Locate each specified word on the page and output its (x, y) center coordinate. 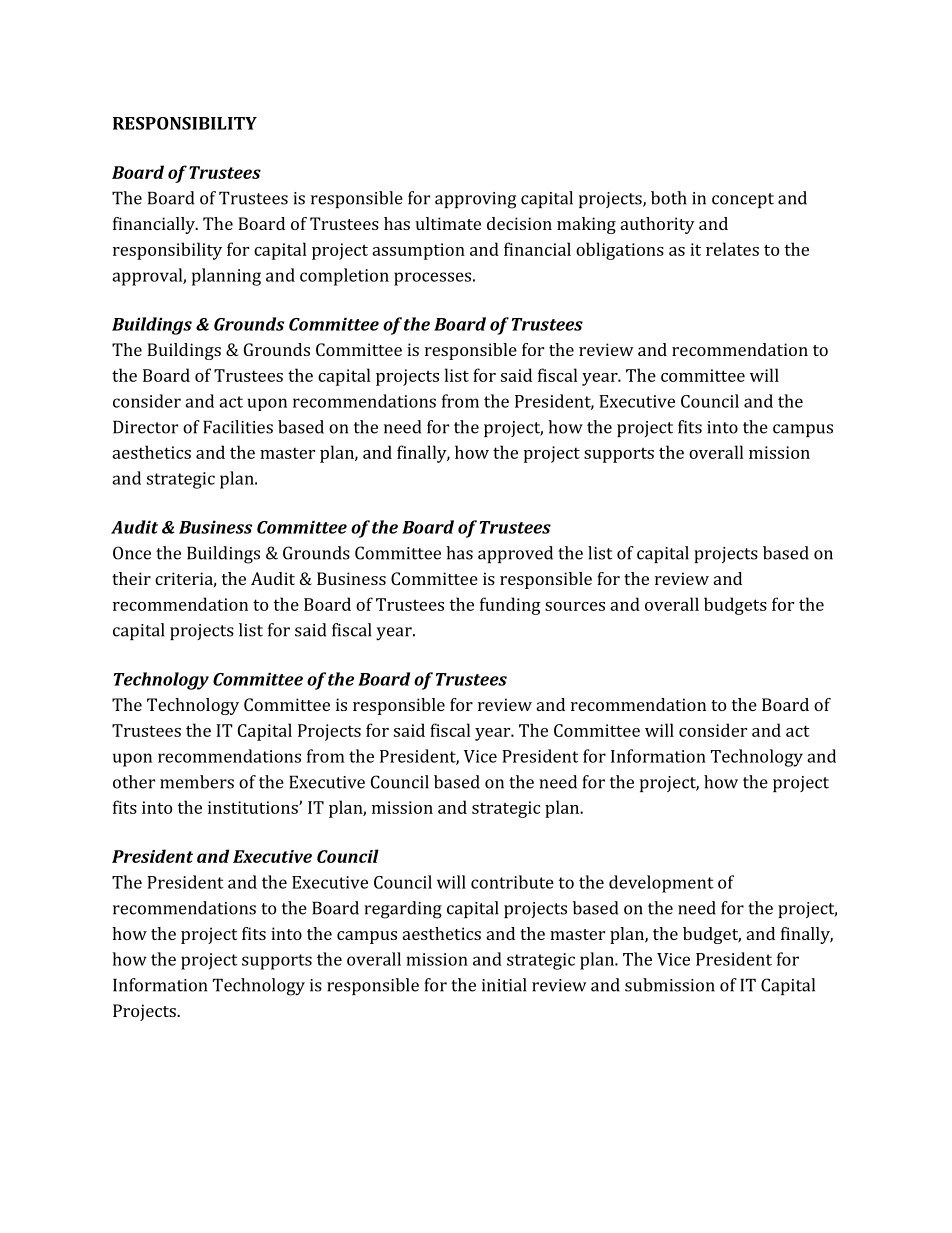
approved (515, 554)
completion (344, 277)
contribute (512, 882)
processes (432, 279)
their (131, 578)
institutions (254, 807)
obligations (620, 251)
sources (575, 606)
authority (658, 225)
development (661, 884)
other (134, 782)
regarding (403, 910)
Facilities (238, 427)
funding (510, 606)
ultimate (448, 223)
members (197, 782)
